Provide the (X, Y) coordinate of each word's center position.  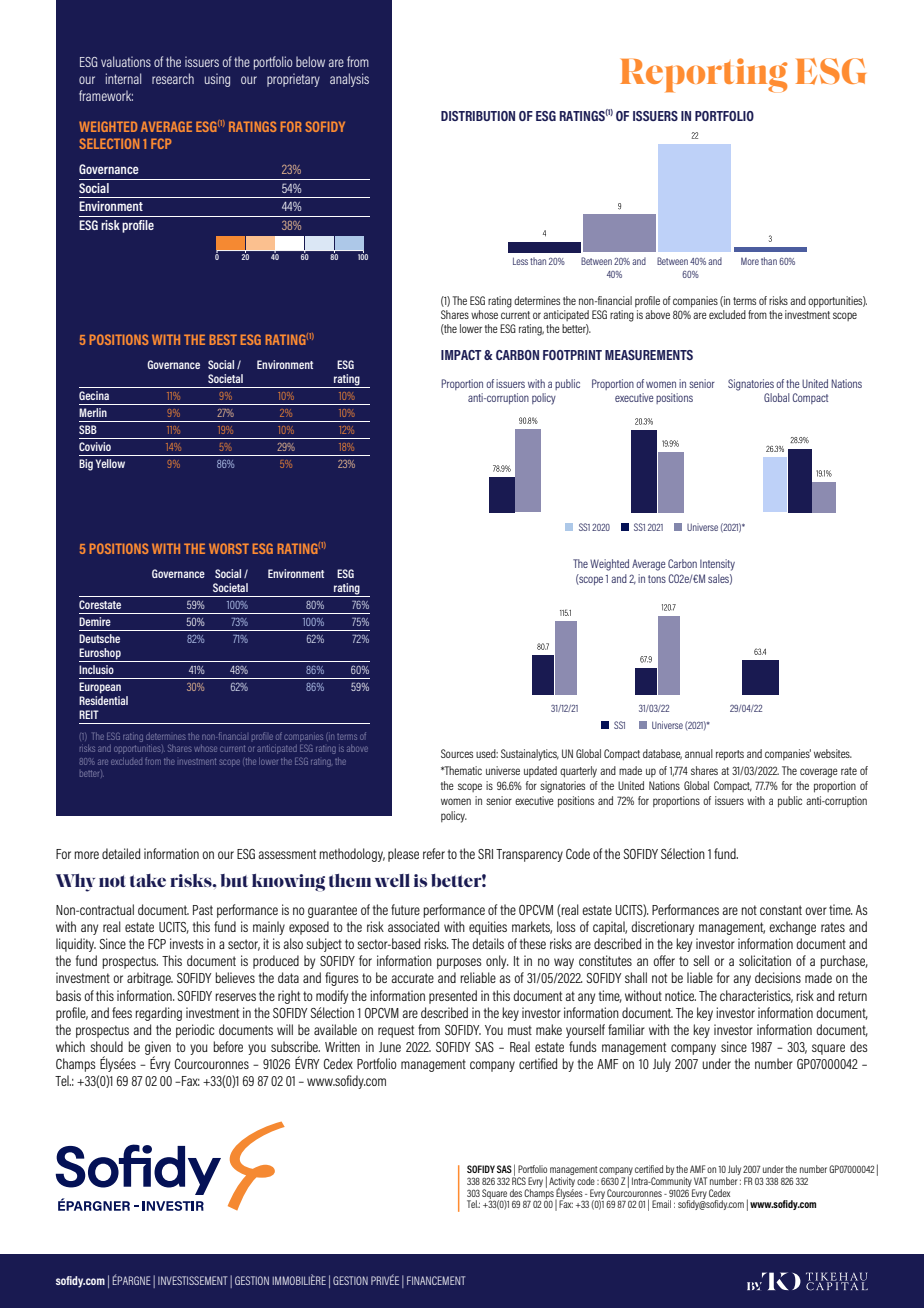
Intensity (717, 565)
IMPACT (461, 355)
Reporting (703, 75)
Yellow (110, 463)
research (173, 78)
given (158, 1049)
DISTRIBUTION (478, 116)
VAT (700, 1181)
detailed (121, 853)
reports (730, 755)
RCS (519, 1180)
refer (434, 853)
